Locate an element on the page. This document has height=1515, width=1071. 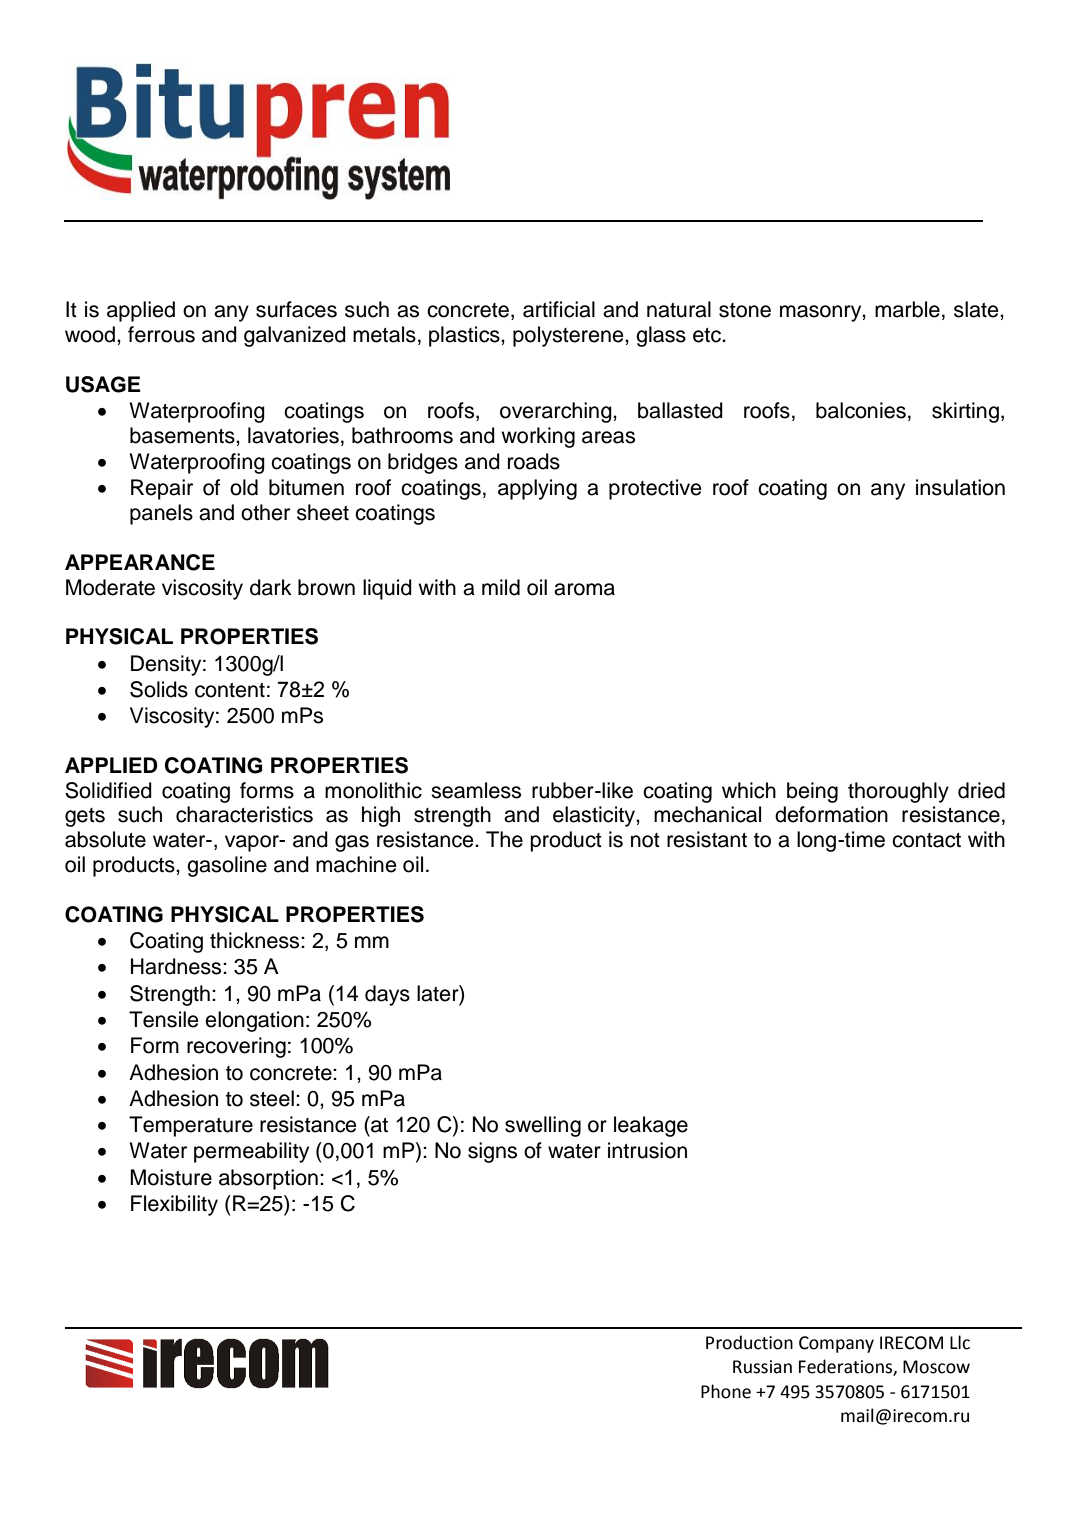
slate is located at coordinates (977, 309).
